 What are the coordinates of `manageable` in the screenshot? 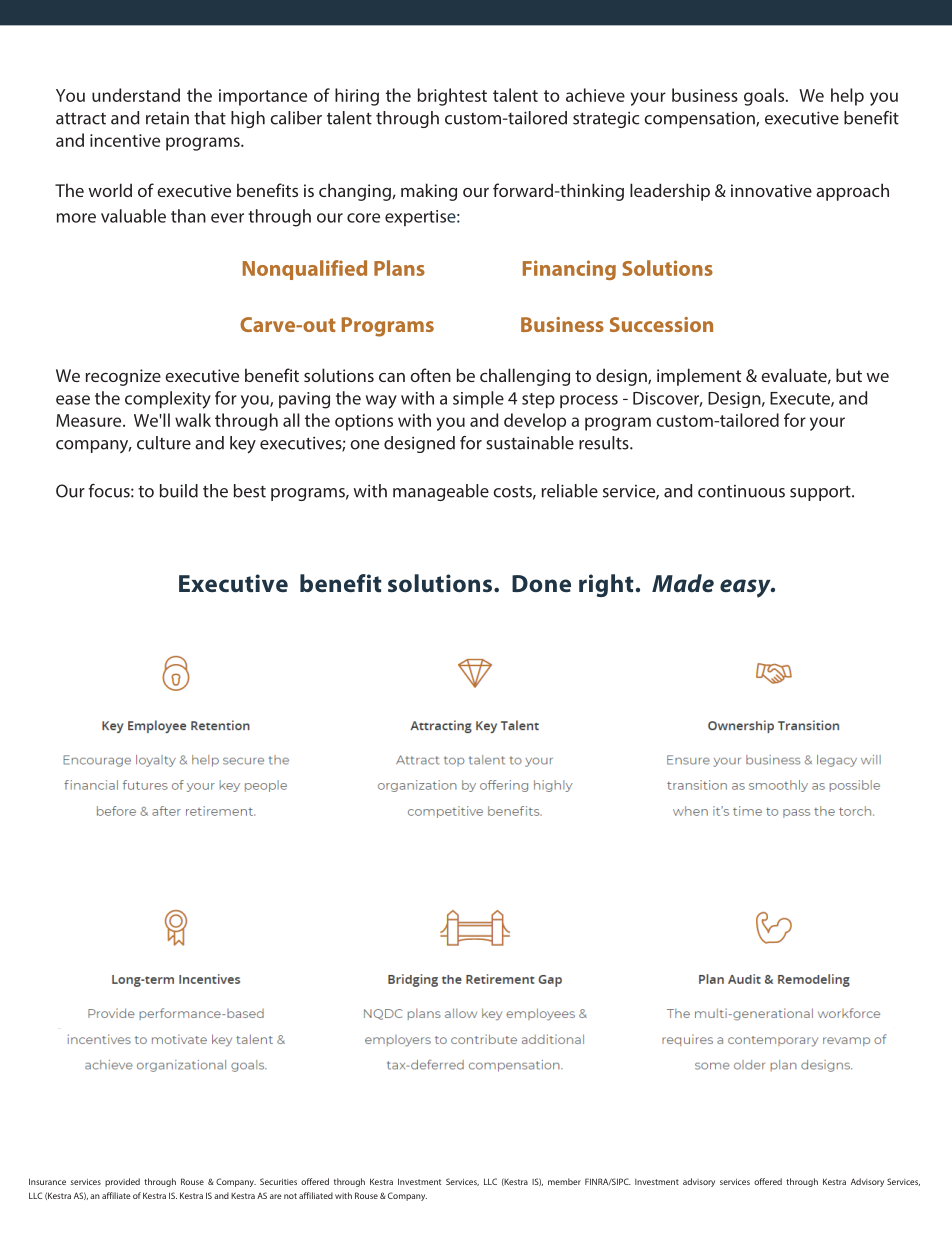 It's located at (441, 492).
